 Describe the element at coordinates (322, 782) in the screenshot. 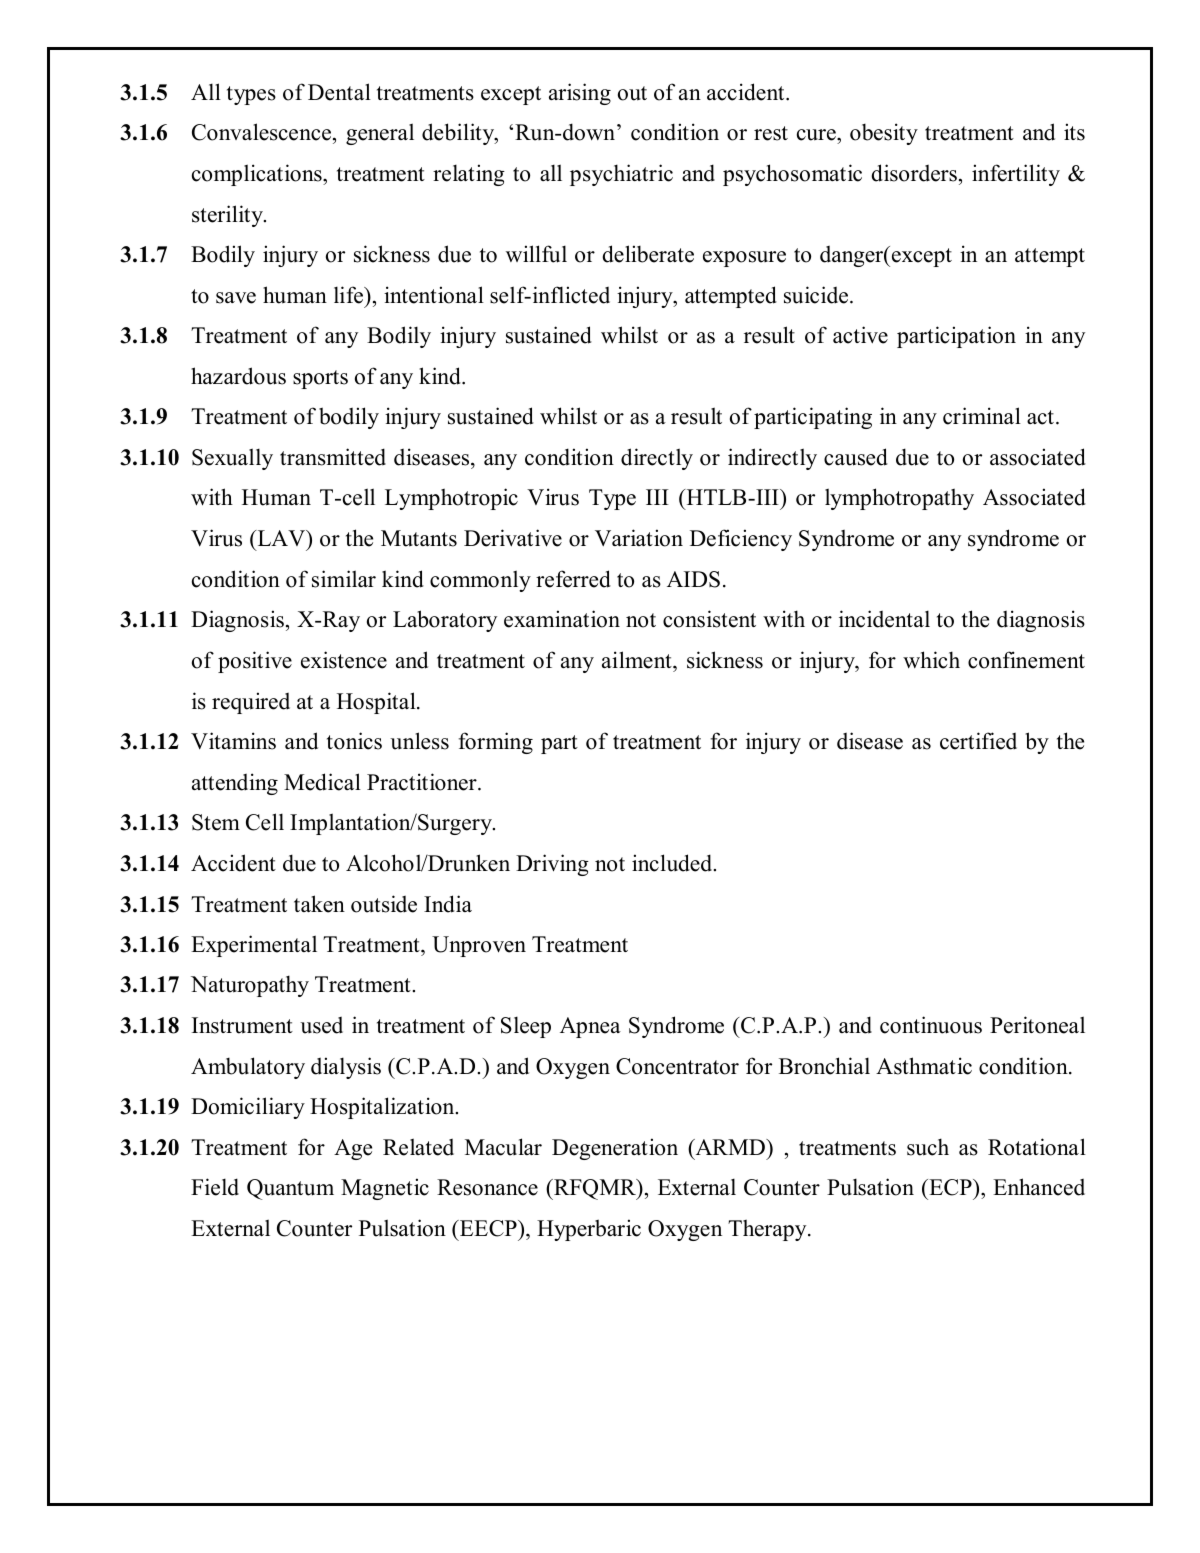

I see `Medical` at that location.
